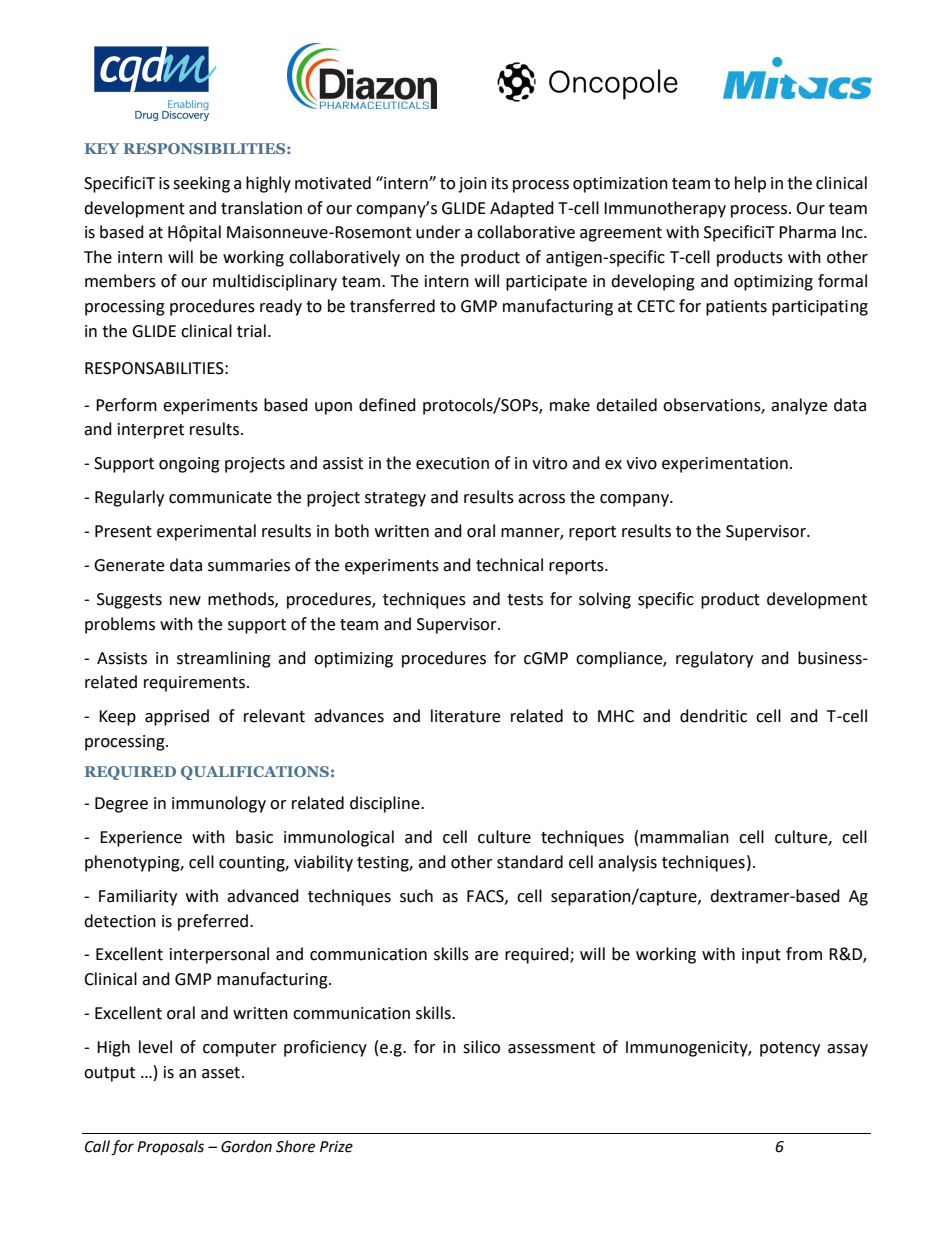 The image size is (952, 1233). I want to click on mammalian, so click(684, 837).
